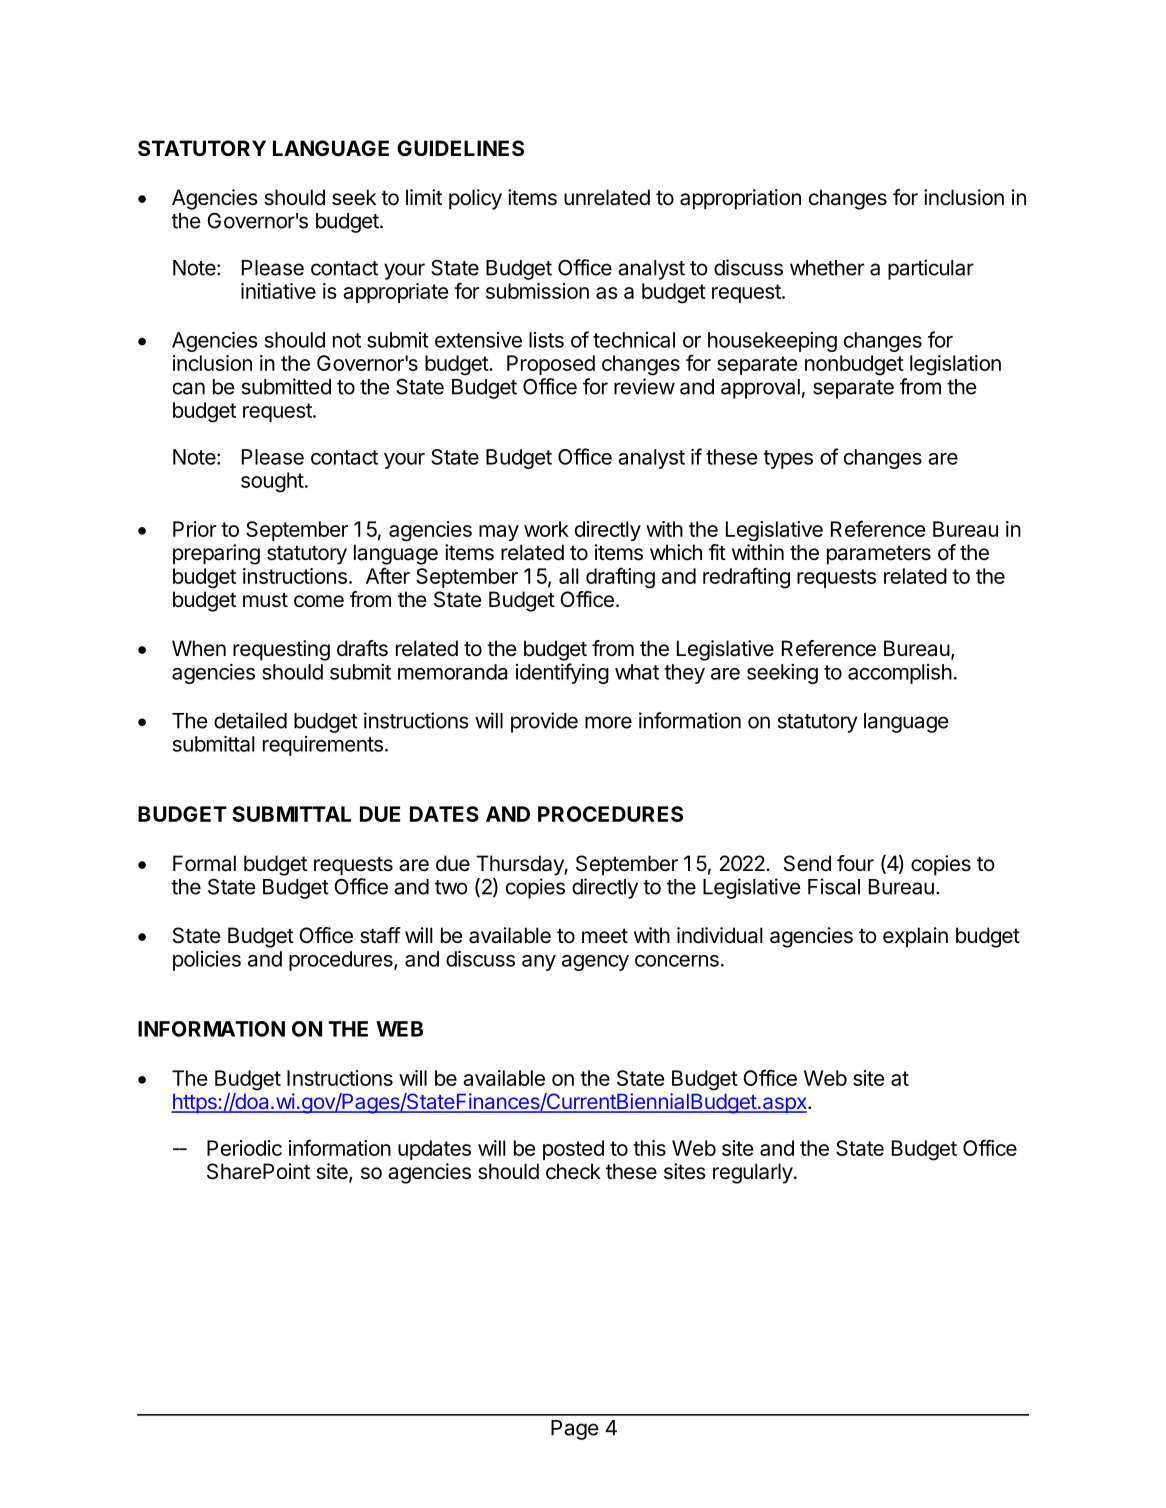 This screenshot has width=1166, height=1508. Describe the element at coordinates (475, 199) in the screenshot. I see `policy` at that location.
